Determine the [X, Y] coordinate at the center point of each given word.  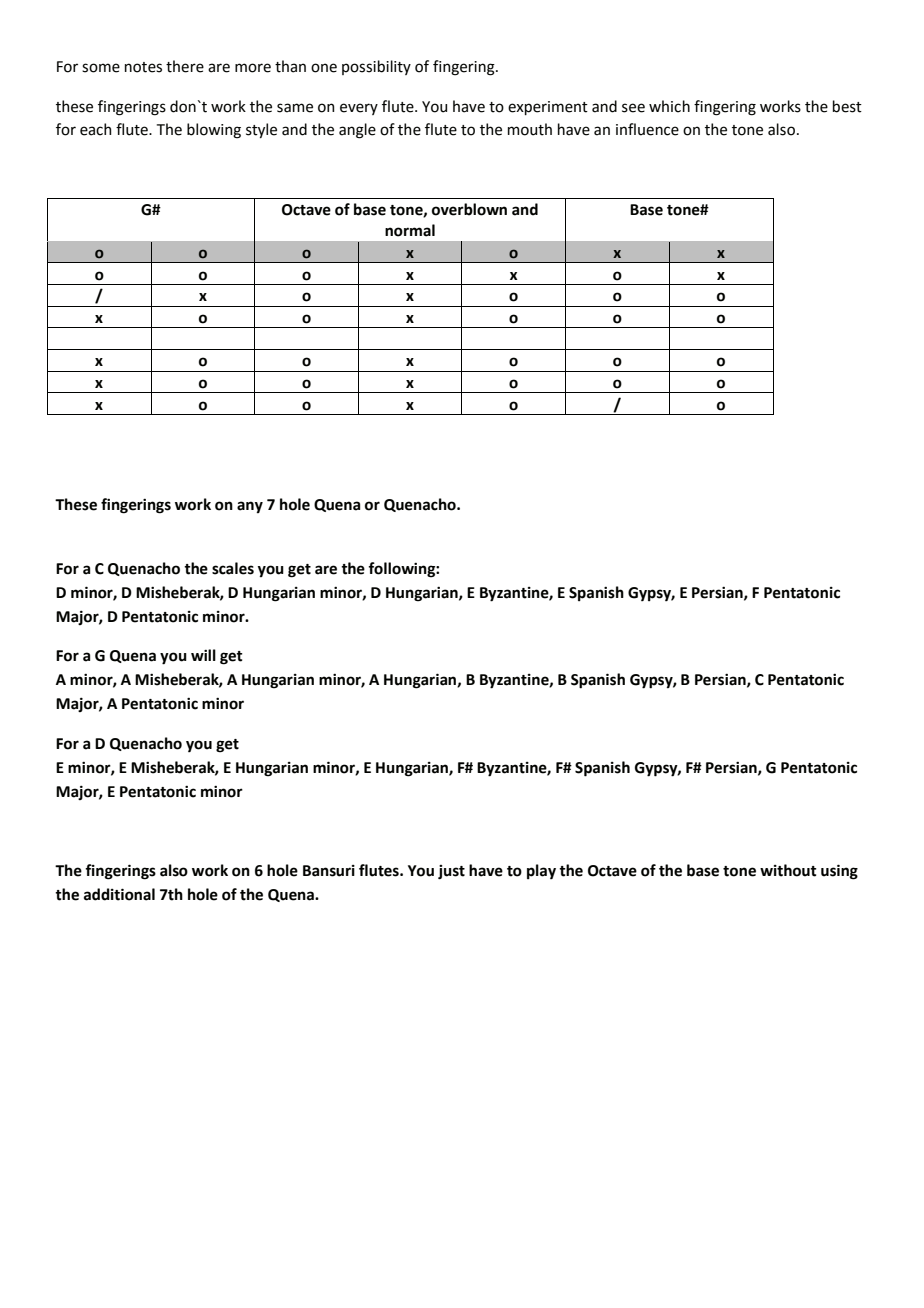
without [788, 870]
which [669, 106]
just [451, 872]
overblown [469, 209]
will [203, 655]
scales [233, 568]
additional [119, 894]
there [185, 66]
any [250, 507]
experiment [548, 108]
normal [410, 230]
